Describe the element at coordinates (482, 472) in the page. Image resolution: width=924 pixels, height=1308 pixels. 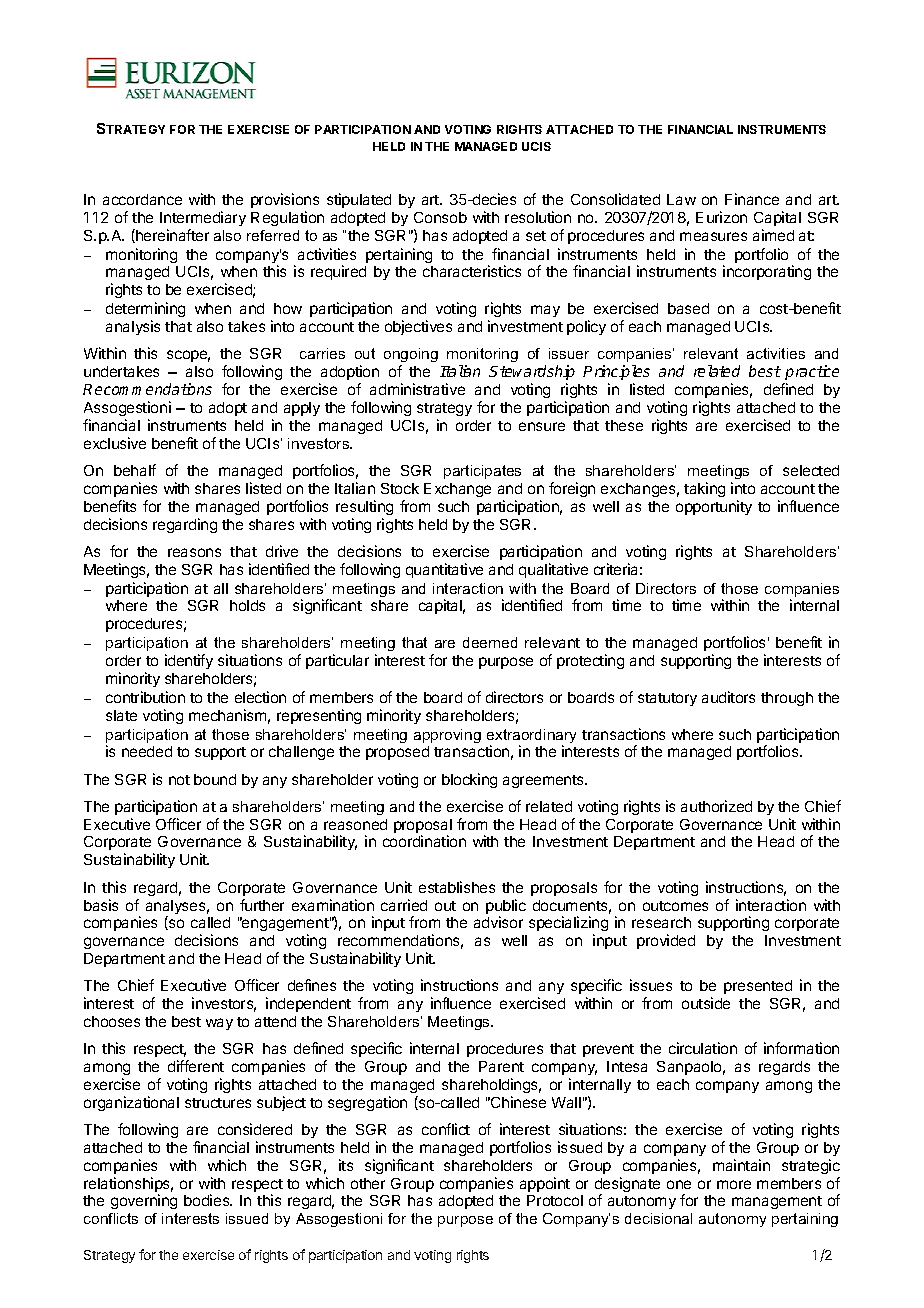
I see `participates` at that location.
